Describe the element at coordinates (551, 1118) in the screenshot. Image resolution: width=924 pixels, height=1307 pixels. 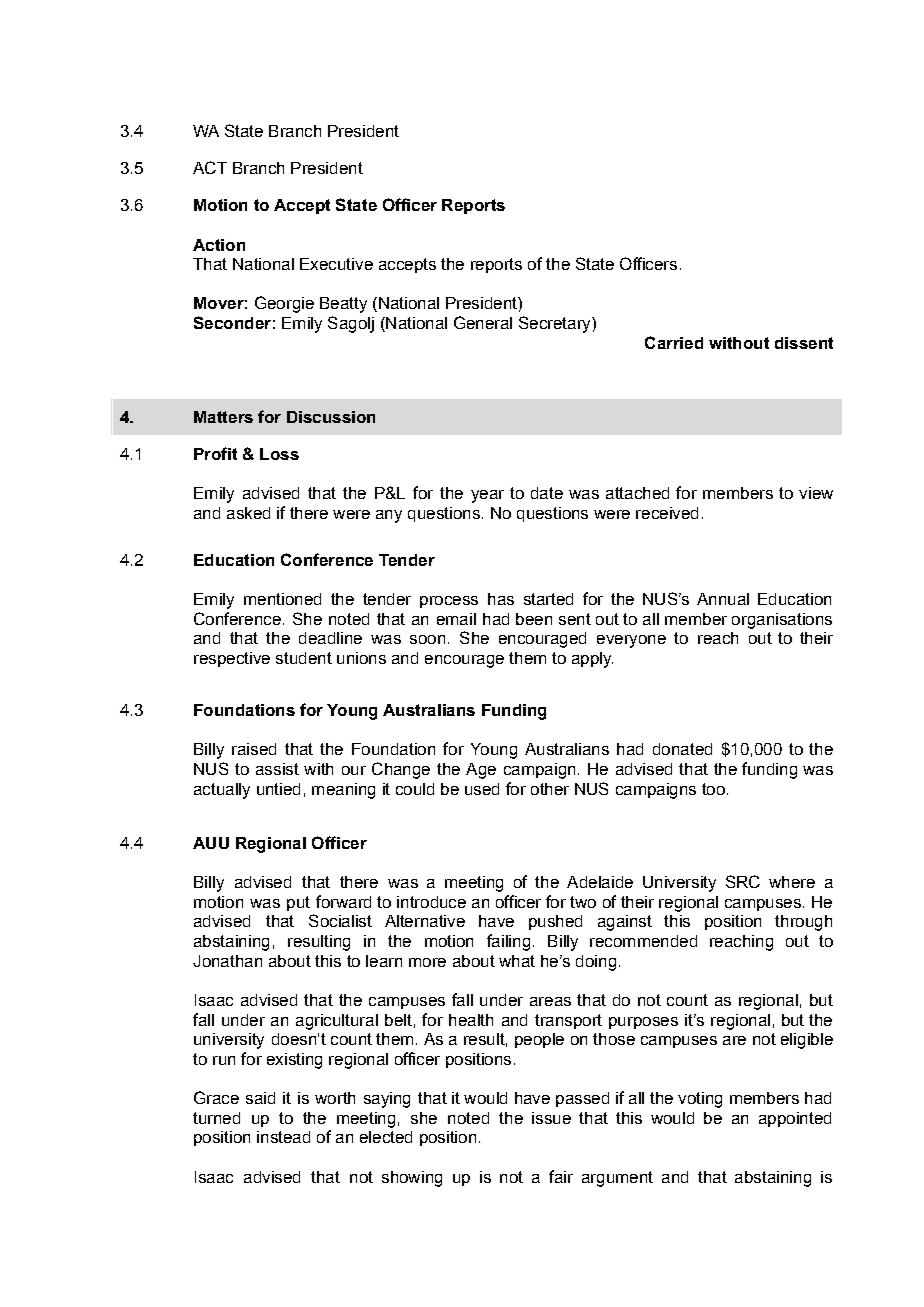
I see `issue` at that location.
